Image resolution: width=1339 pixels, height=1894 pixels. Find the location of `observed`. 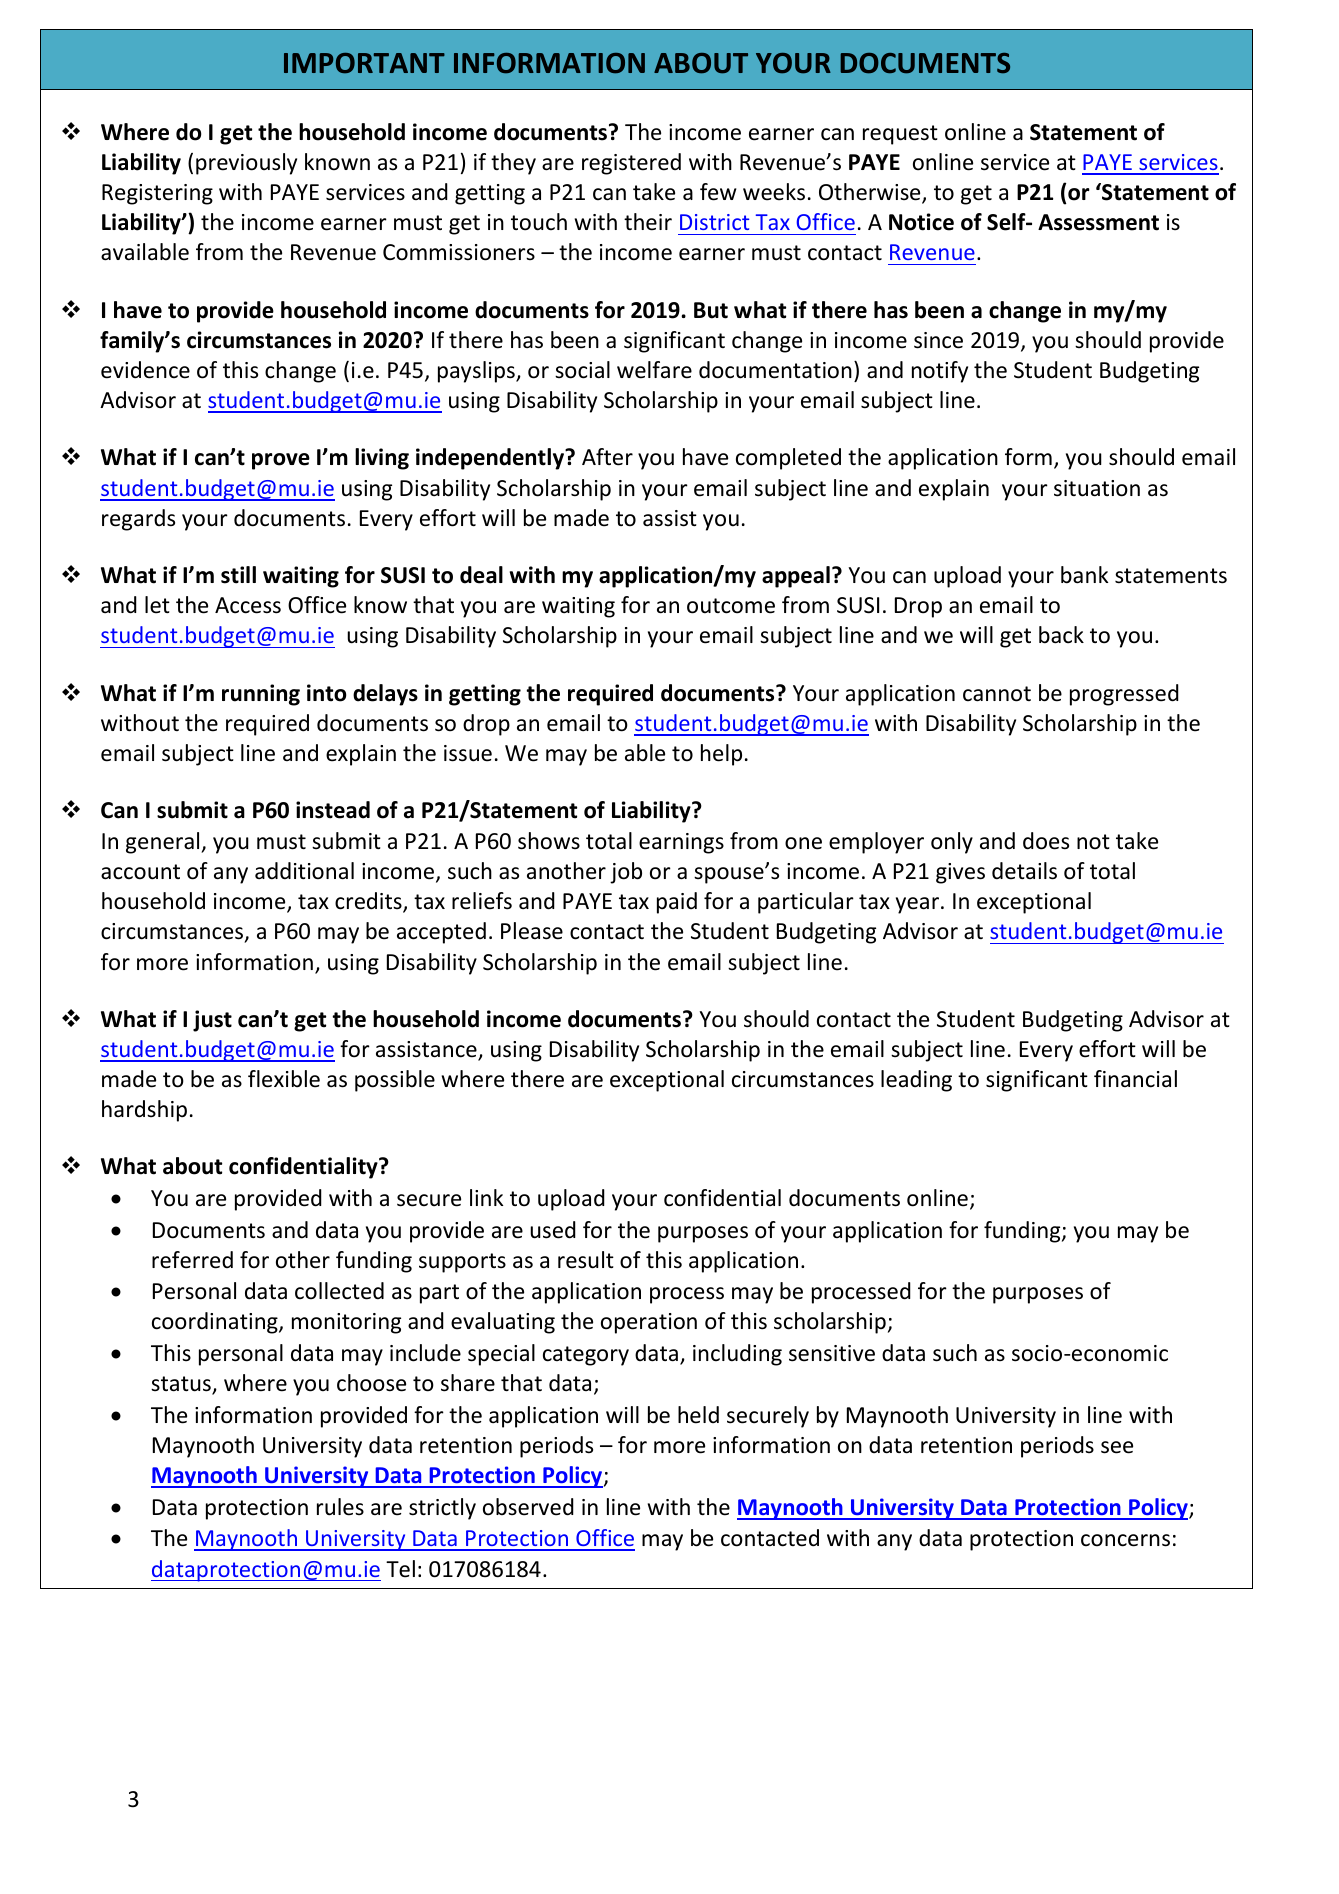

observed is located at coordinates (528, 1507).
